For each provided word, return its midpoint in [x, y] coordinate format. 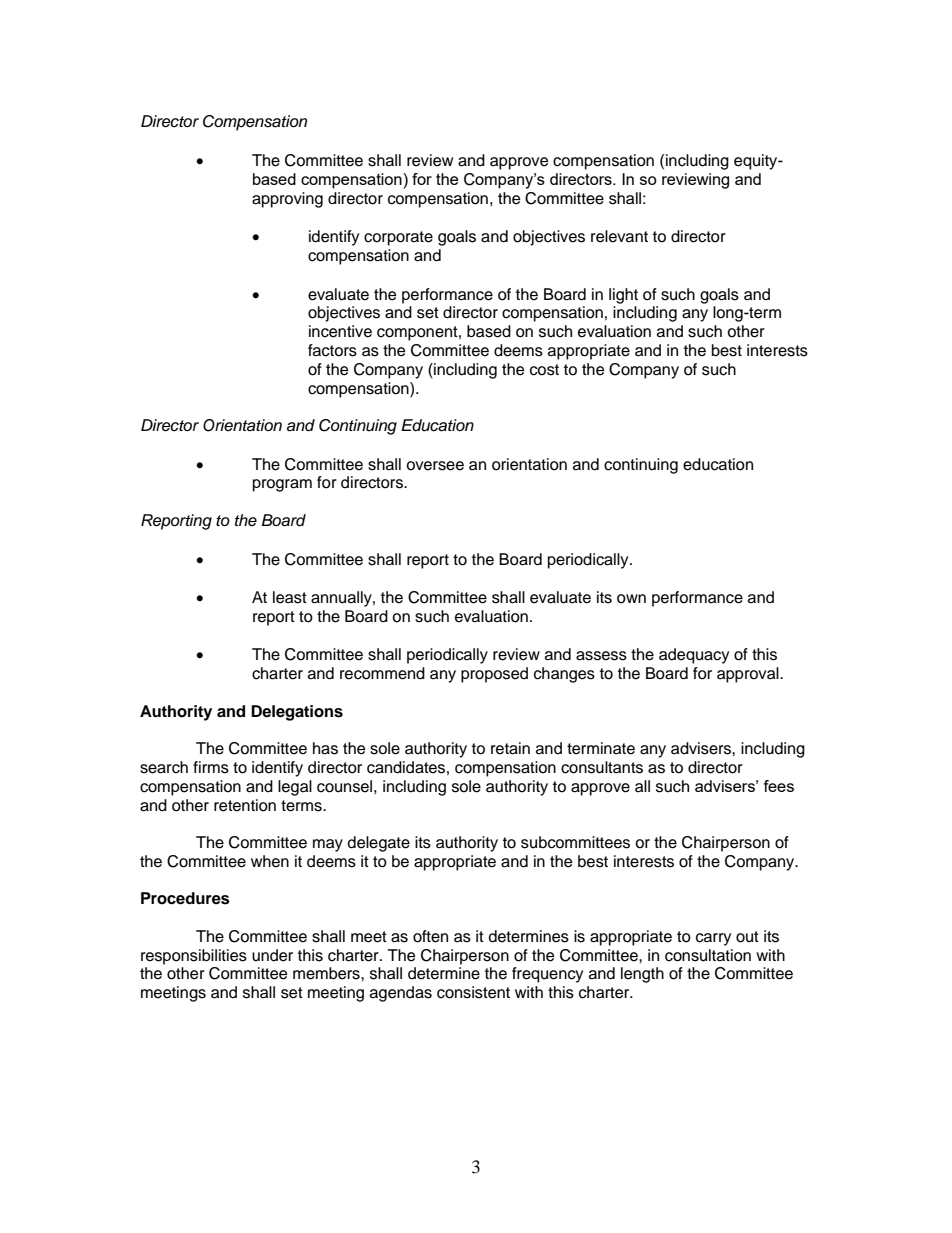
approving [287, 200]
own [631, 599]
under [272, 955]
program [282, 485]
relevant [619, 236]
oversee [435, 466]
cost [544, 370]
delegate [378, 844]
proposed [494, 675]
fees [779, 786]
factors [332, 350]
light [623, 296]
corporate [398, 238]
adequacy [694, 656]
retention [245, 805]
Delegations [297, 713]
